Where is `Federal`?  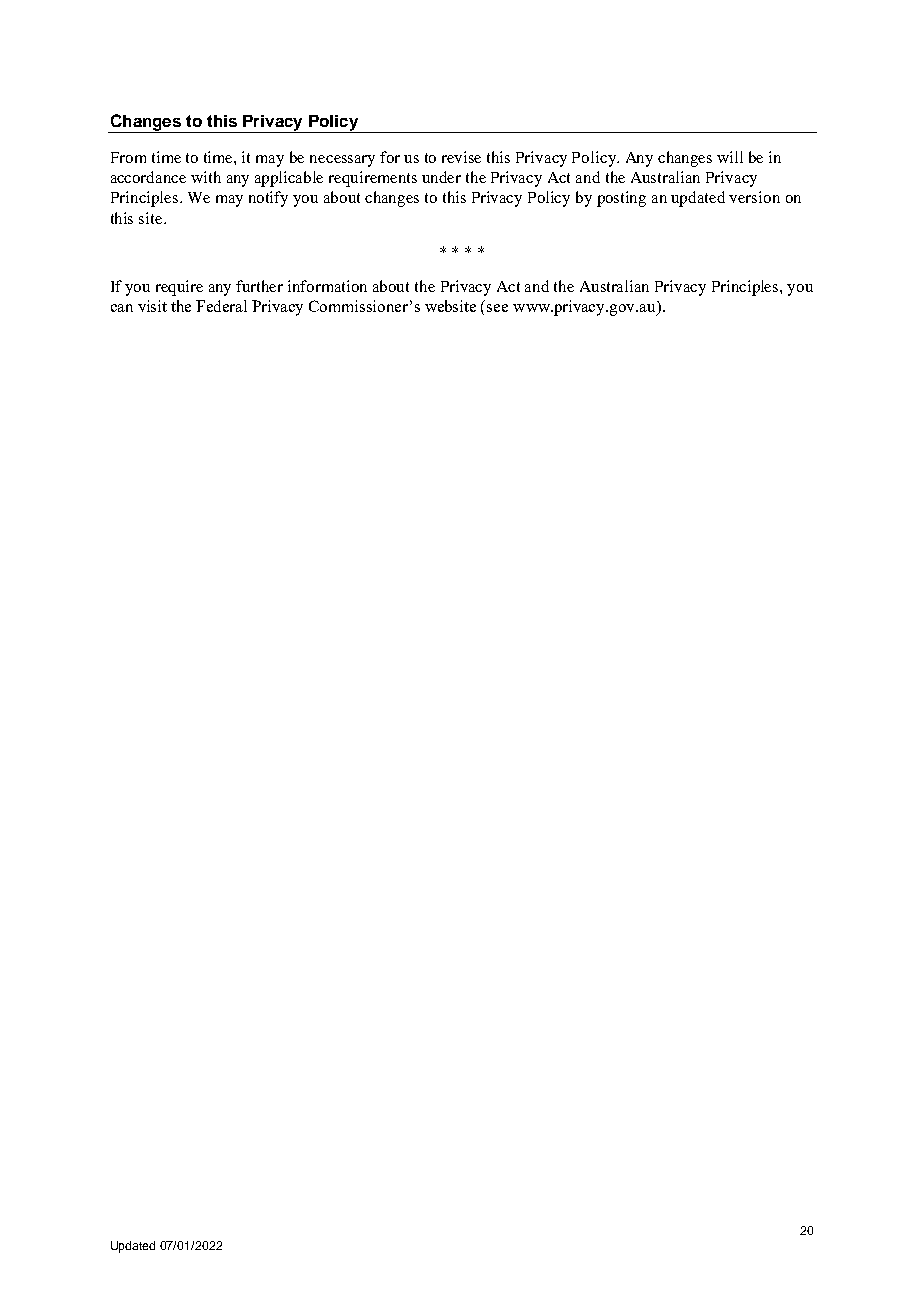 Federal is located at coordinates (221, 306).
